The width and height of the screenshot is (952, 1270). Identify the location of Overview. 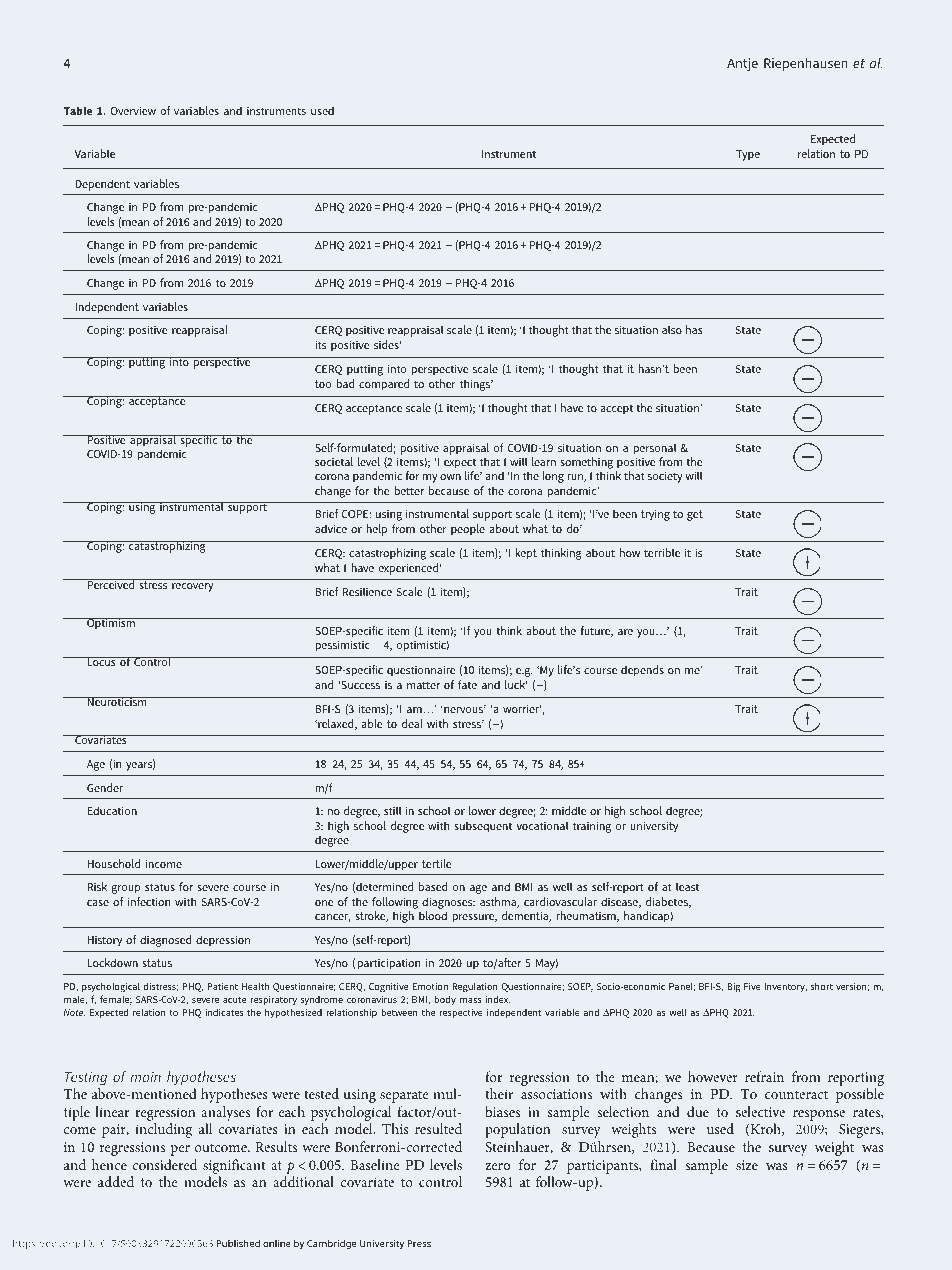
(133, 111).
